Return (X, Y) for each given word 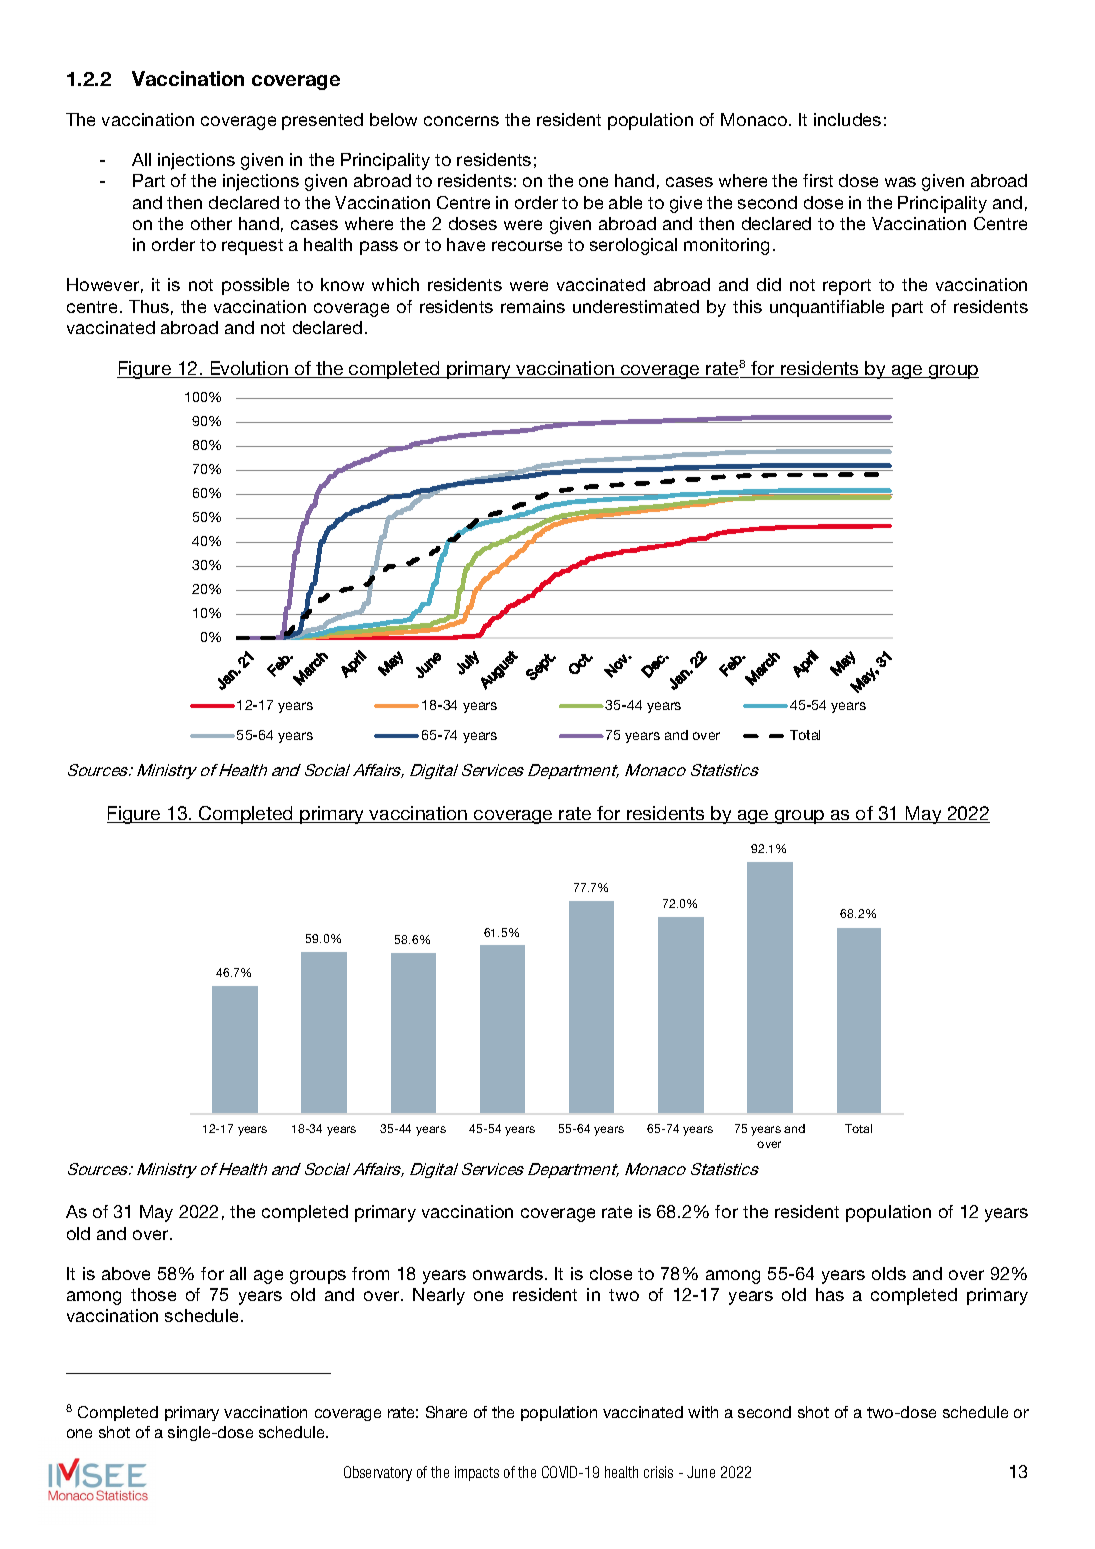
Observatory (378, 1473)
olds (889, 1273)
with (703, 1412)
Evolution (249, 369)
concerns (461, 121)
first (818, 180)
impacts (477, 1473)
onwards (508, 1273)
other (211, 223)
